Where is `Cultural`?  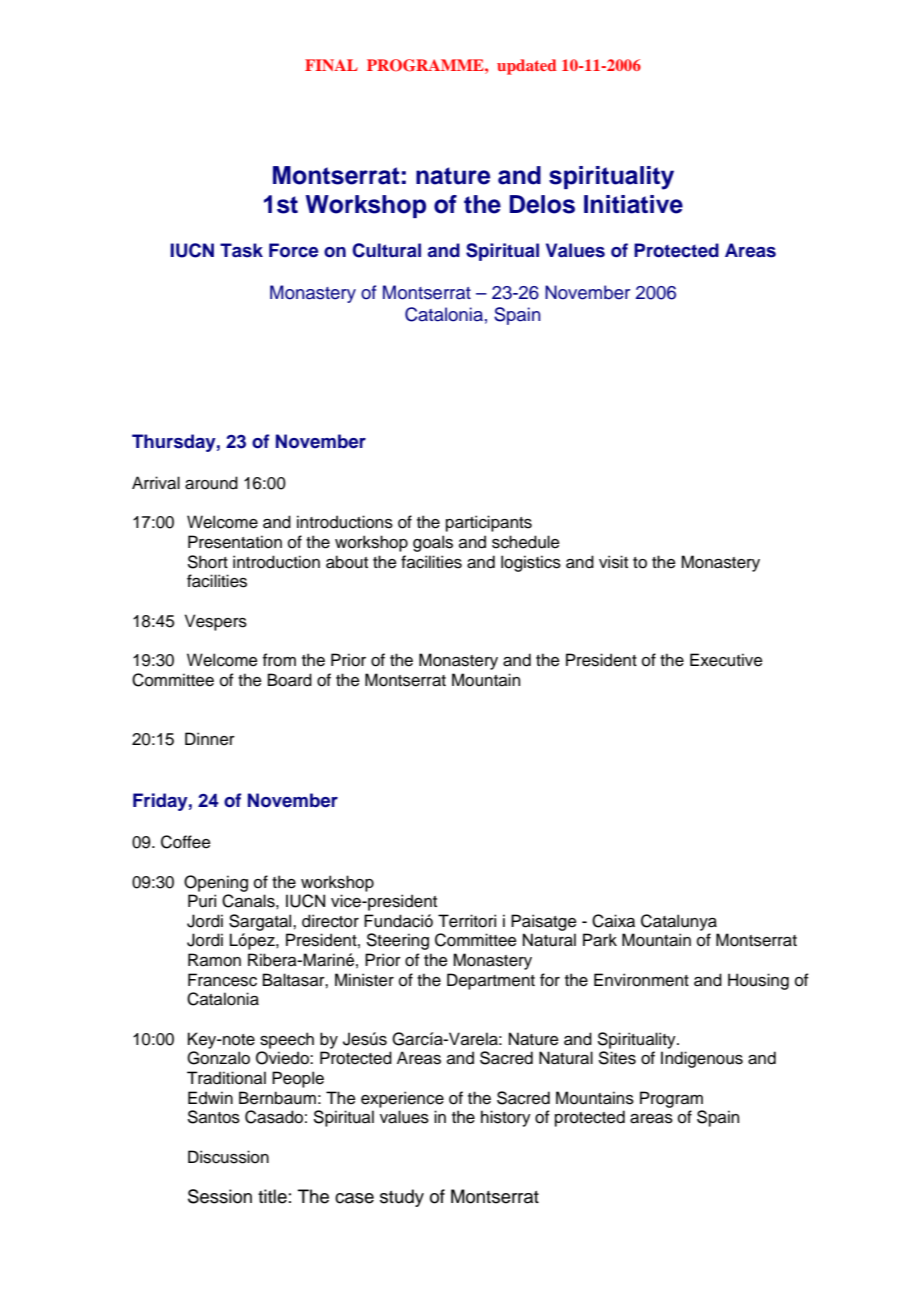
Cultural is located at coordinates (386, 250).
